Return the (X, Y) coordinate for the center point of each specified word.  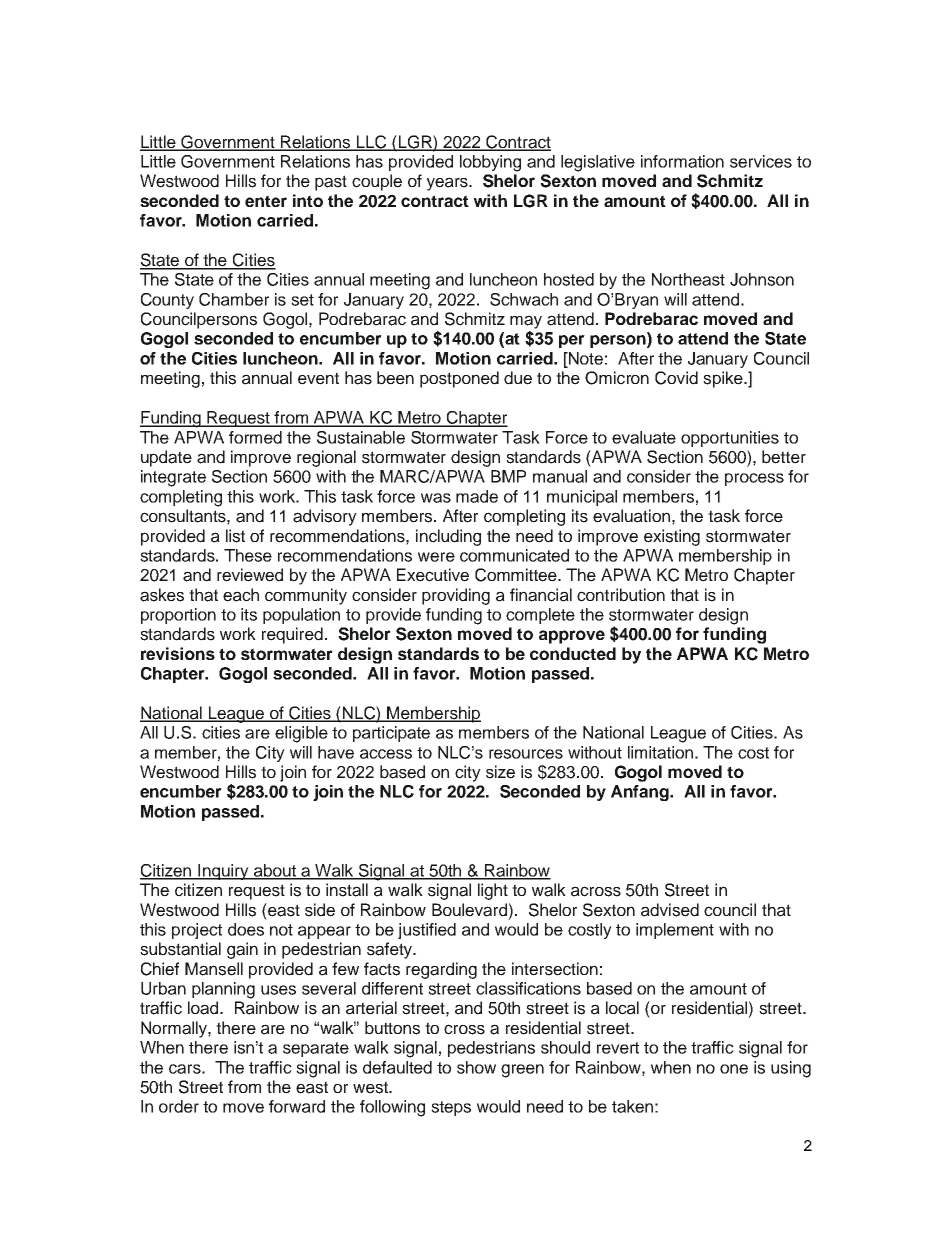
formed (255, 437)
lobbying (490, 163)
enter (266, 201)
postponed (459, 379)
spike (724, 379)
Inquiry (223, 872)
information (682, 161)
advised (670, 910)
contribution (621, 595)
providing (456, 596)
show (476, 1067)
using (791, 1069)
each (241, 595)
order (179, 1106)
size (500, 772)
